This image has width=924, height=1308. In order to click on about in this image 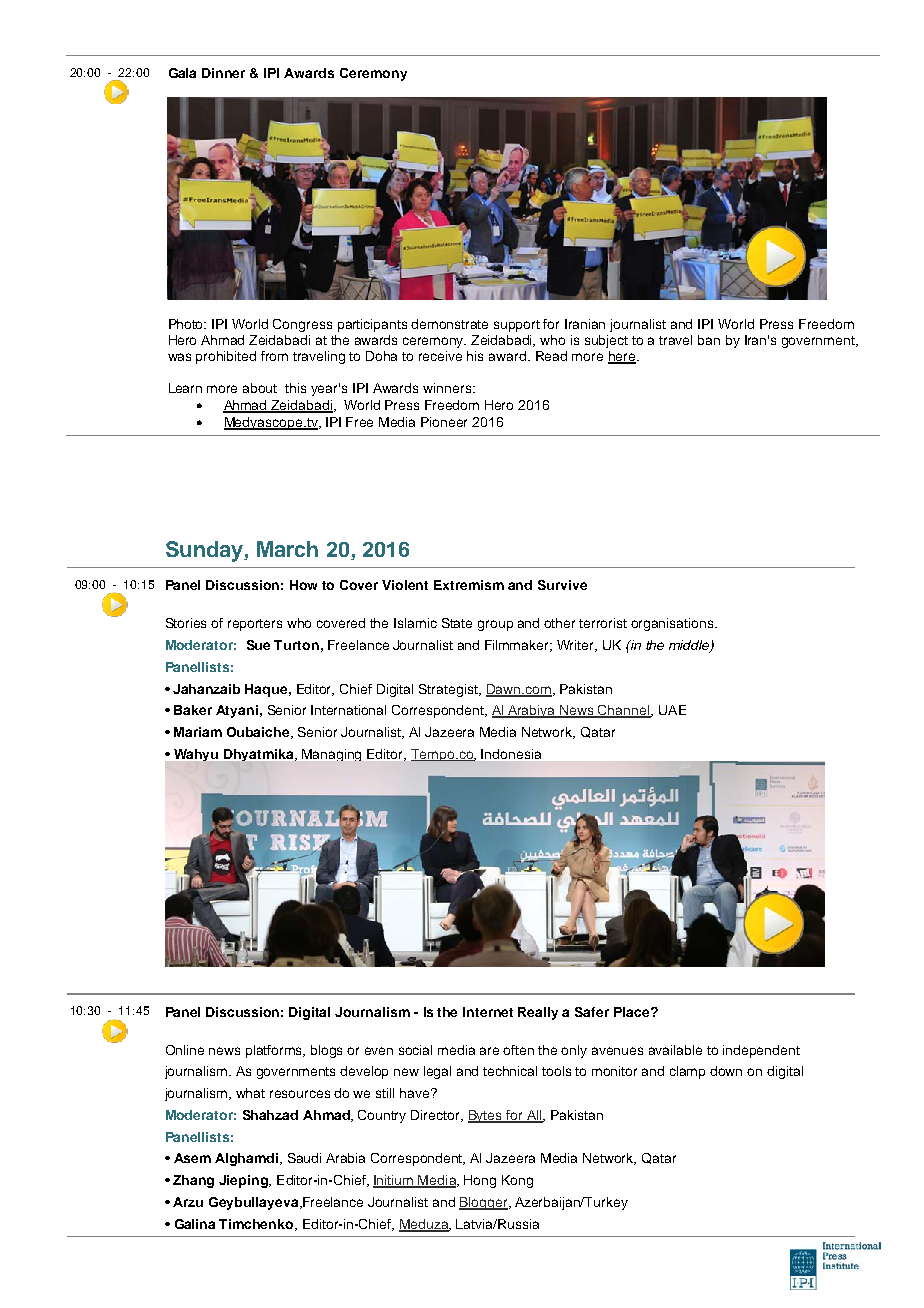, I will do `click(260, 388)`.
